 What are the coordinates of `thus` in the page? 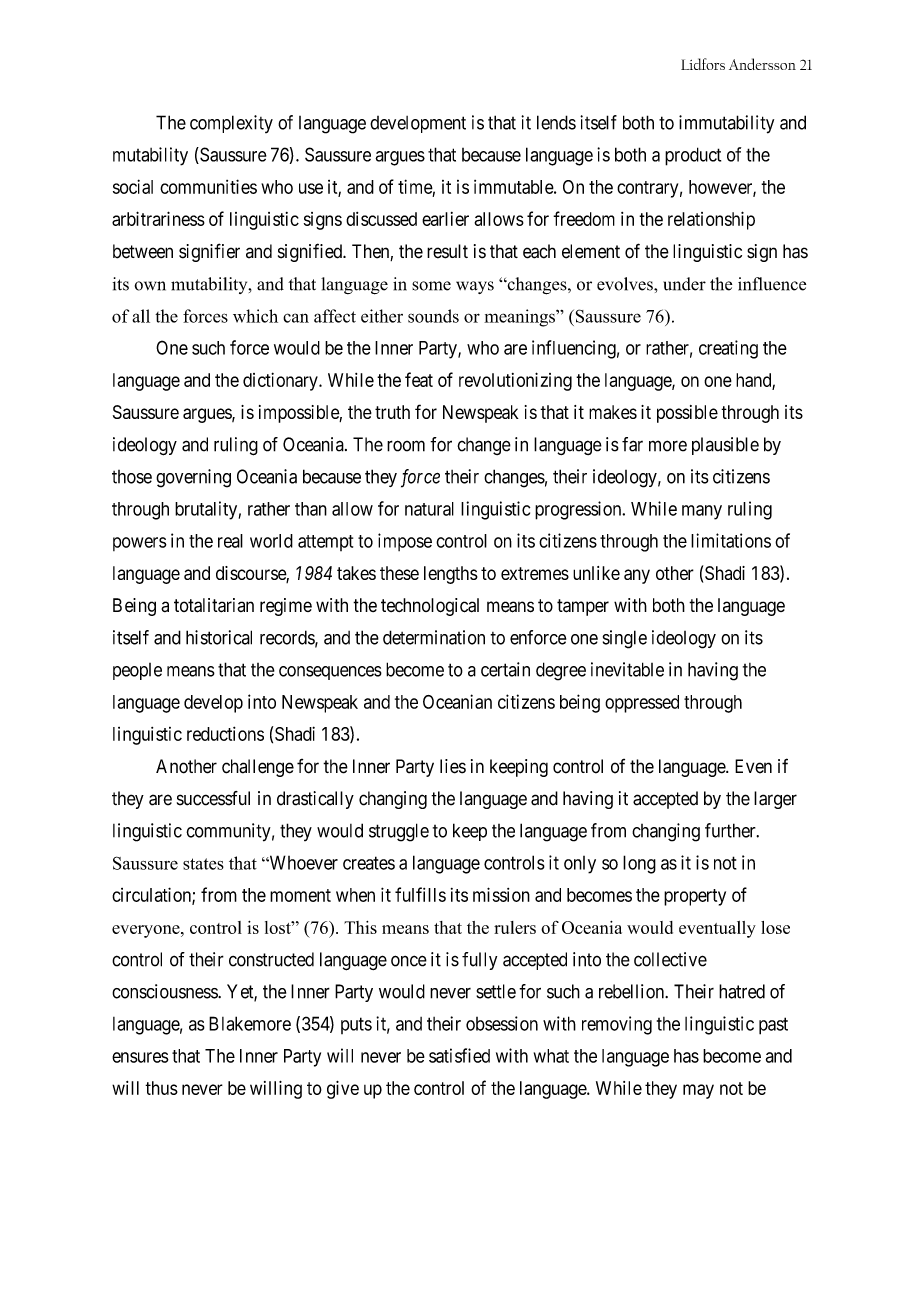 It's located at (161, 1088).
